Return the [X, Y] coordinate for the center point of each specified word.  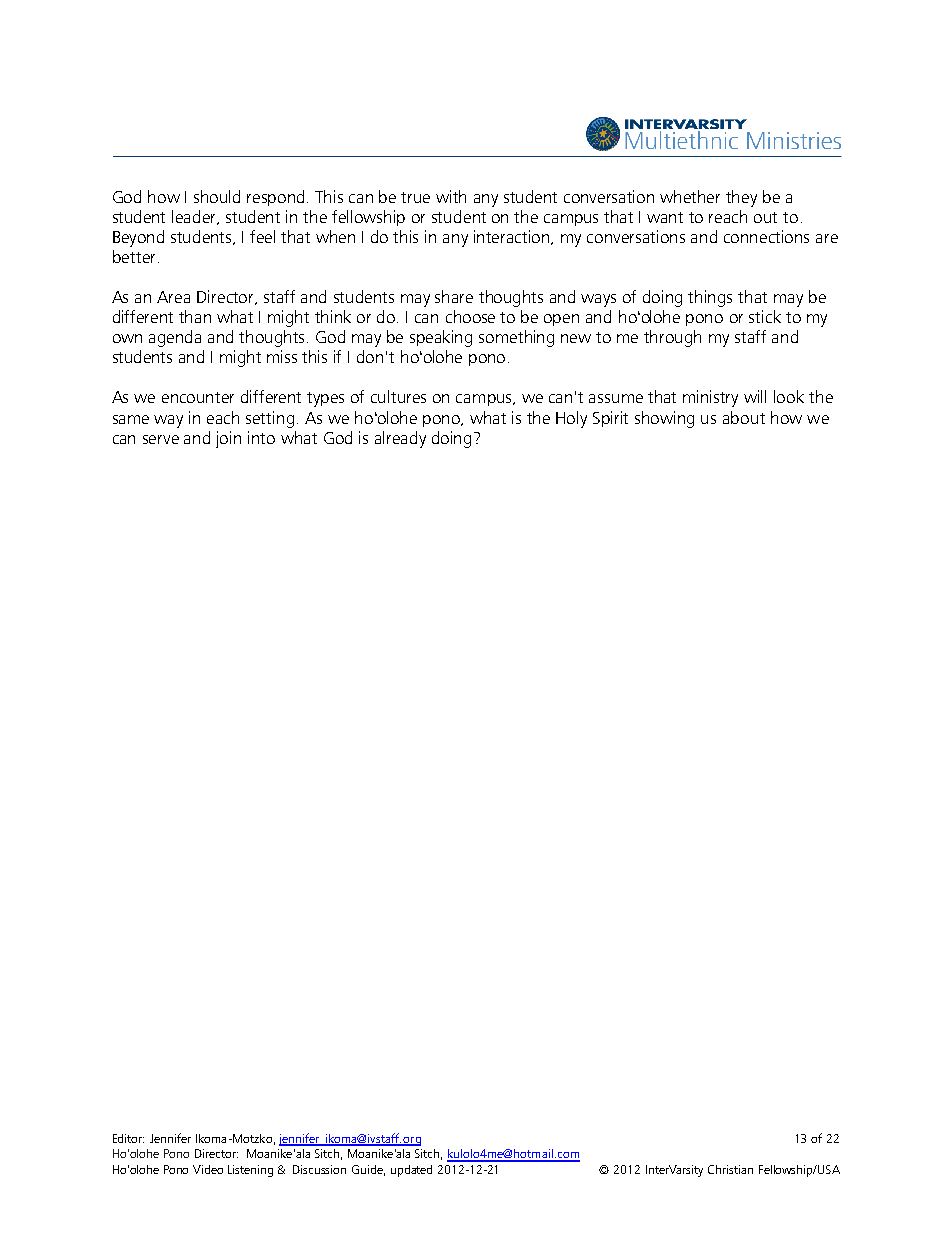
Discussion [319, 1169]
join [228, 439]
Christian [730, 1169]
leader [195, 217]
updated [411, 1171]
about [744, 417]
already [400, 439]
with [451, 196]
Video [208, 1169]
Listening [250, 1171]
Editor [128, 1138]
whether [690, 196]
